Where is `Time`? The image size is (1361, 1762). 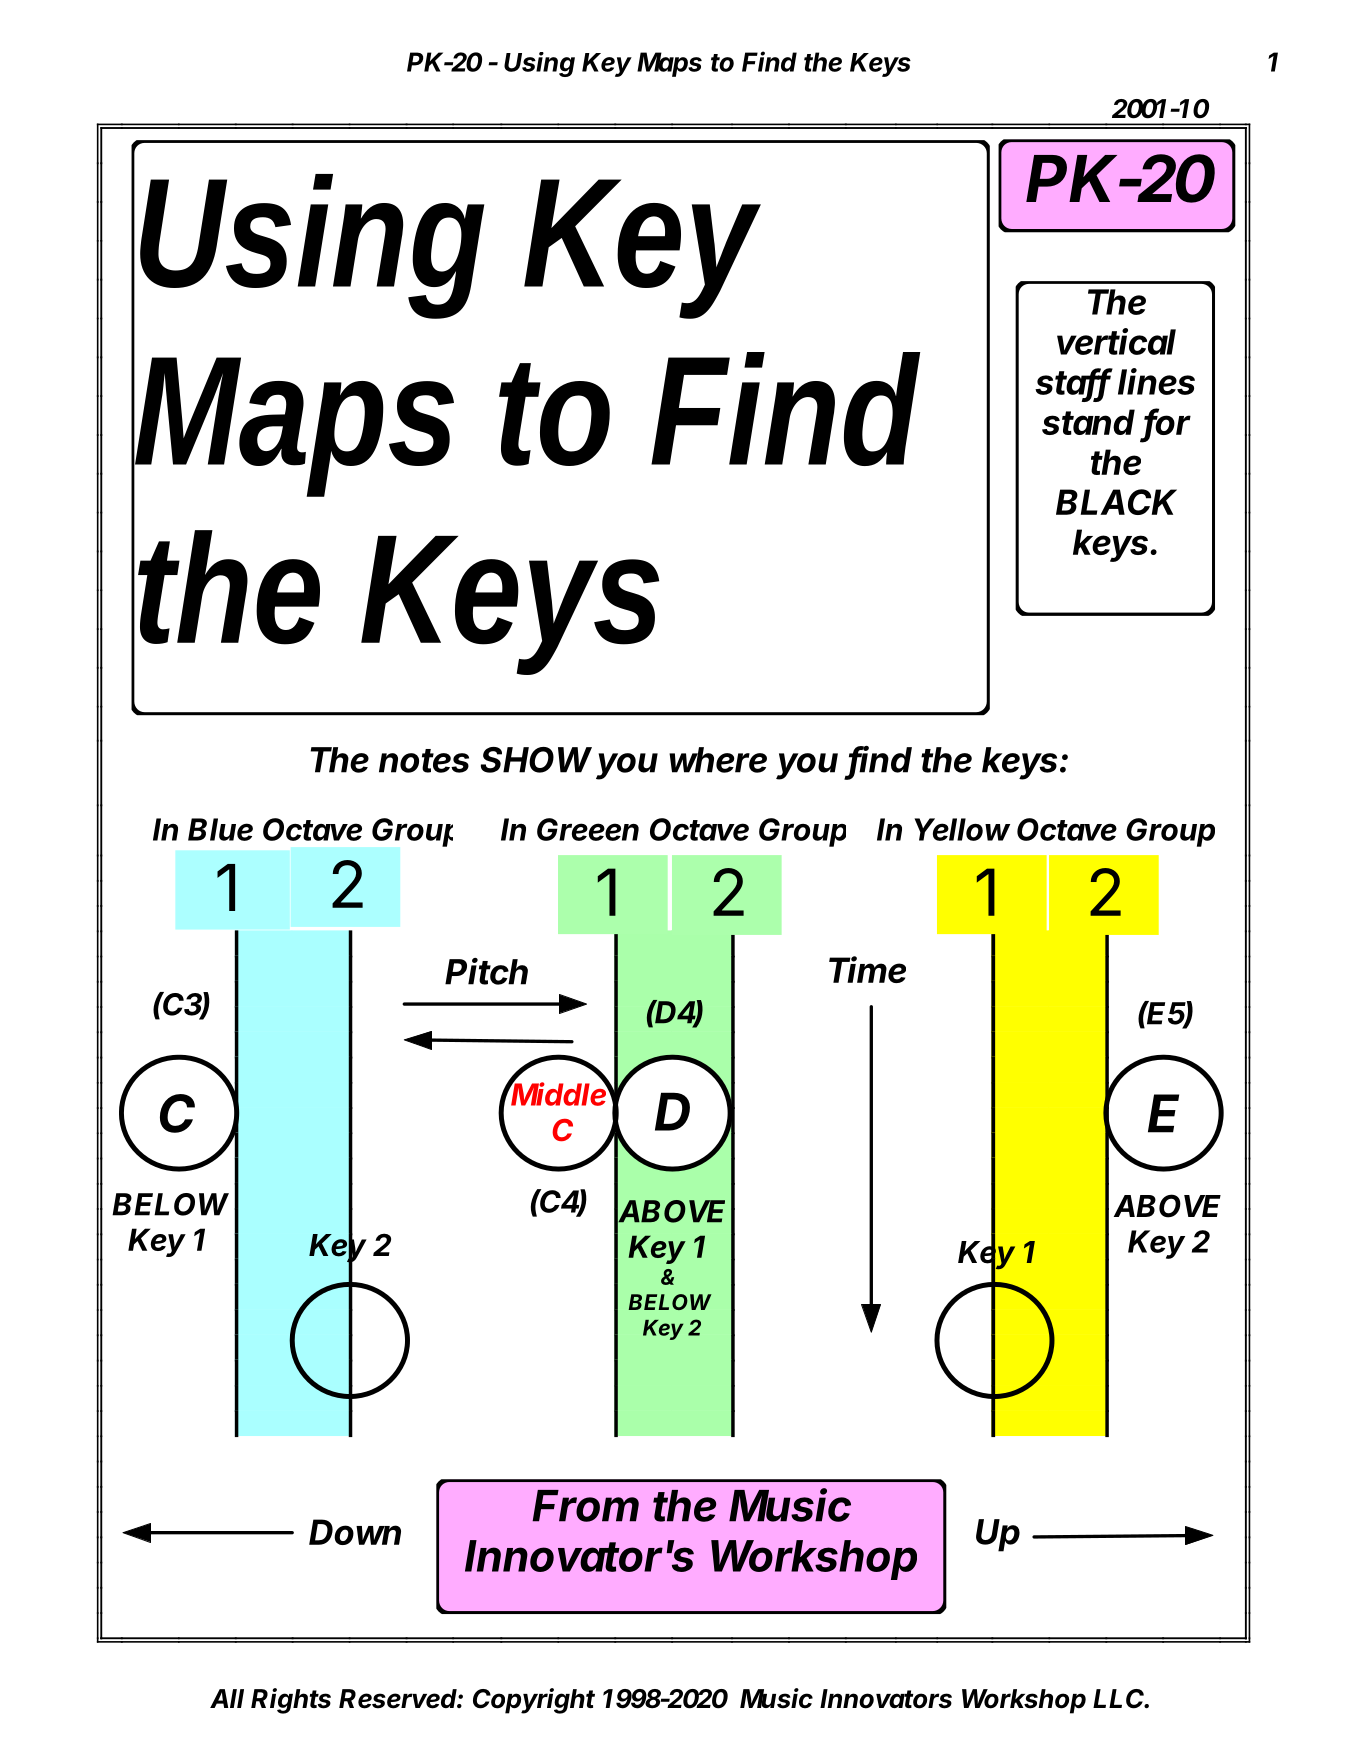 Time is located at coordinates (867, 969).
